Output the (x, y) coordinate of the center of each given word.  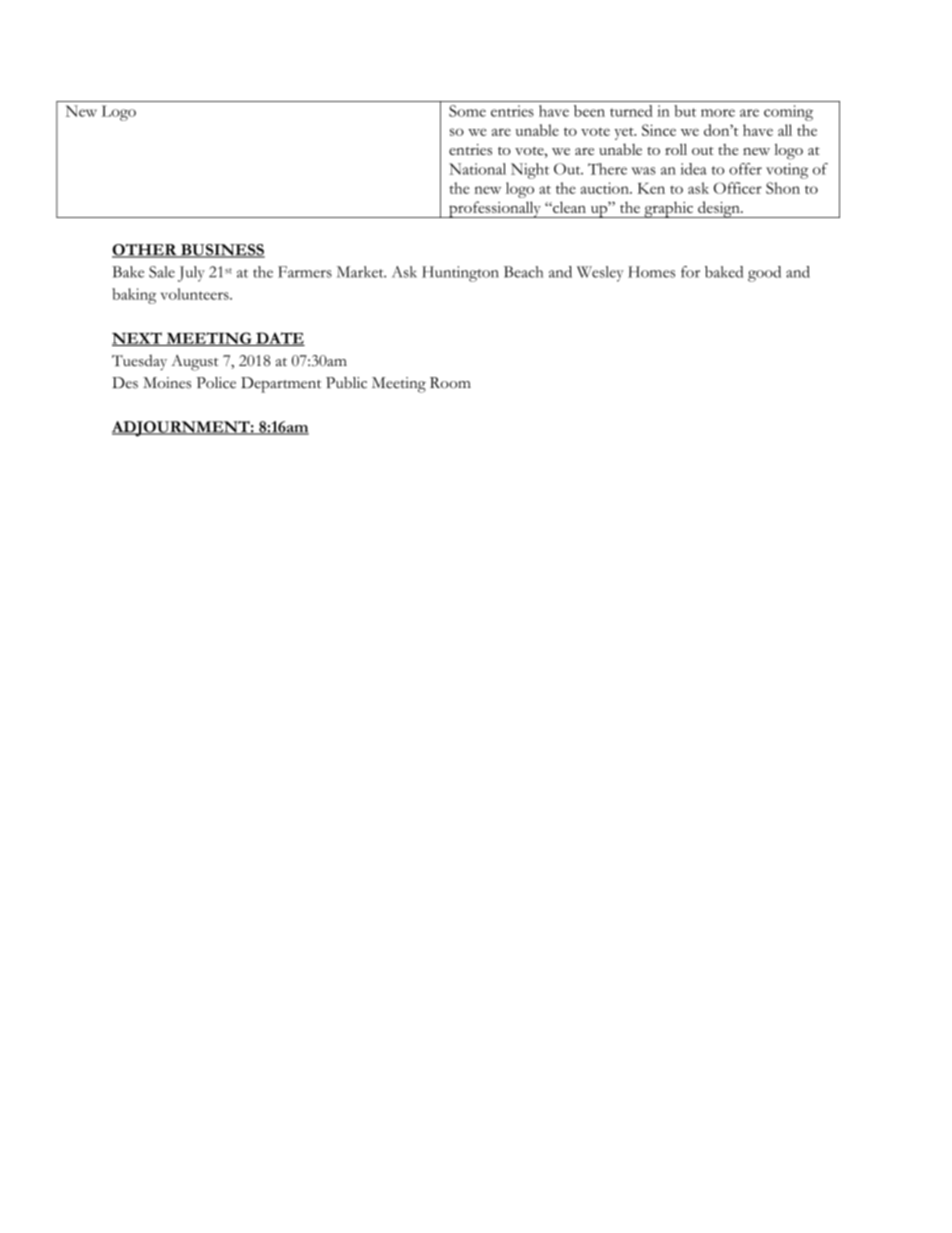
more (718, 113)
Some (467, 111)
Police (216, 383)
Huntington (460, 274)
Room (450, 383)
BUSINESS (222, 251)
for (690, 272)
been (589, 111)
